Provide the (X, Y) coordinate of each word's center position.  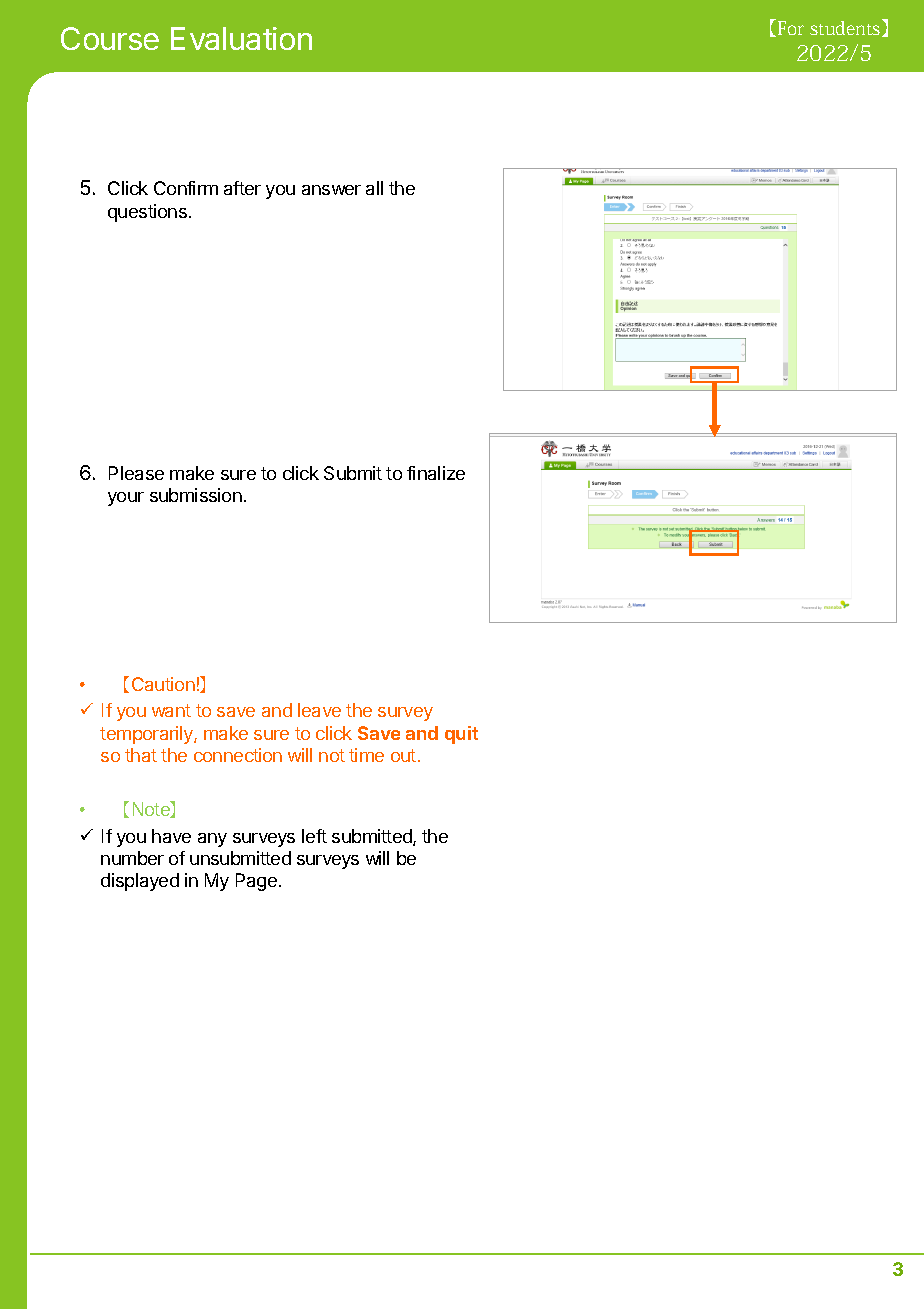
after (242, 188)
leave (319, 710)
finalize (436, 473)
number (132, 858)
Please (136, 473)
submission (196, 495)
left (314, 836)
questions (147, 213)
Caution (163, 684)
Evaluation (241, 38)
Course (110, 38)
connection (238, 755)
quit (461, 735)
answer (331, 190)
